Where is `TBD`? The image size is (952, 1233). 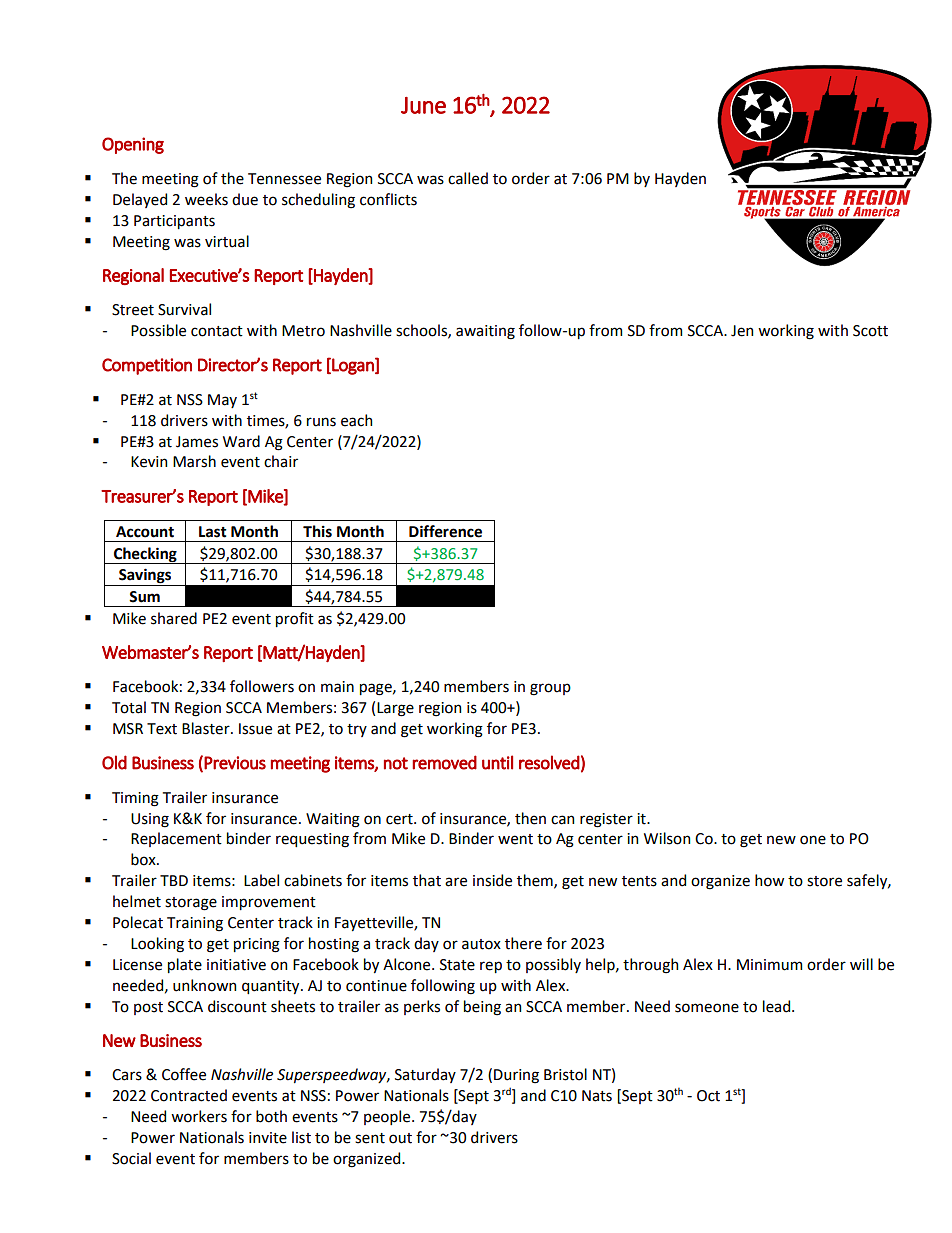
TBD is located at coordinates (174, 880).
